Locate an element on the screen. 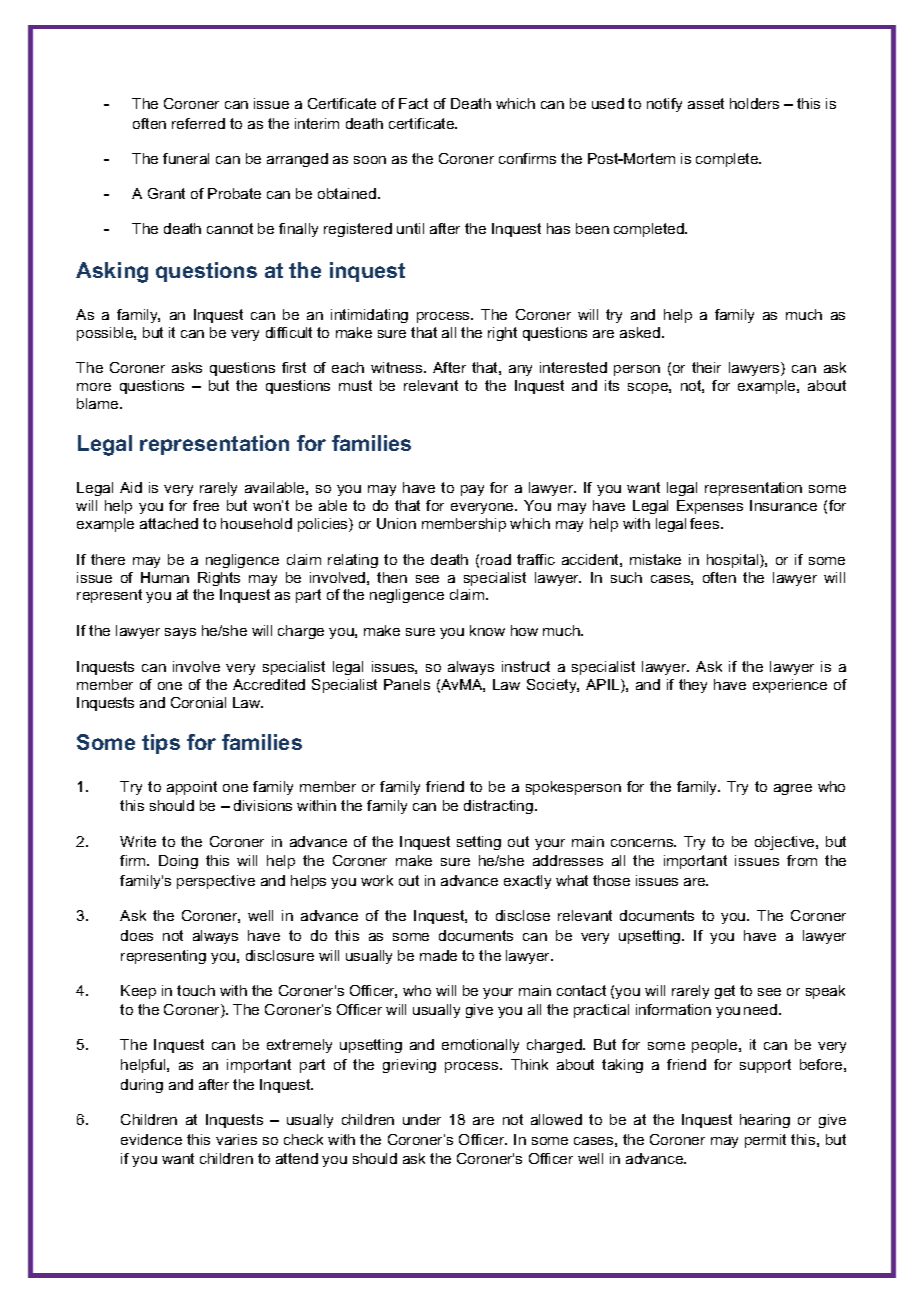 The width and height of the screenshot is (924, 1309). road is located at coordinates (496, 559).
